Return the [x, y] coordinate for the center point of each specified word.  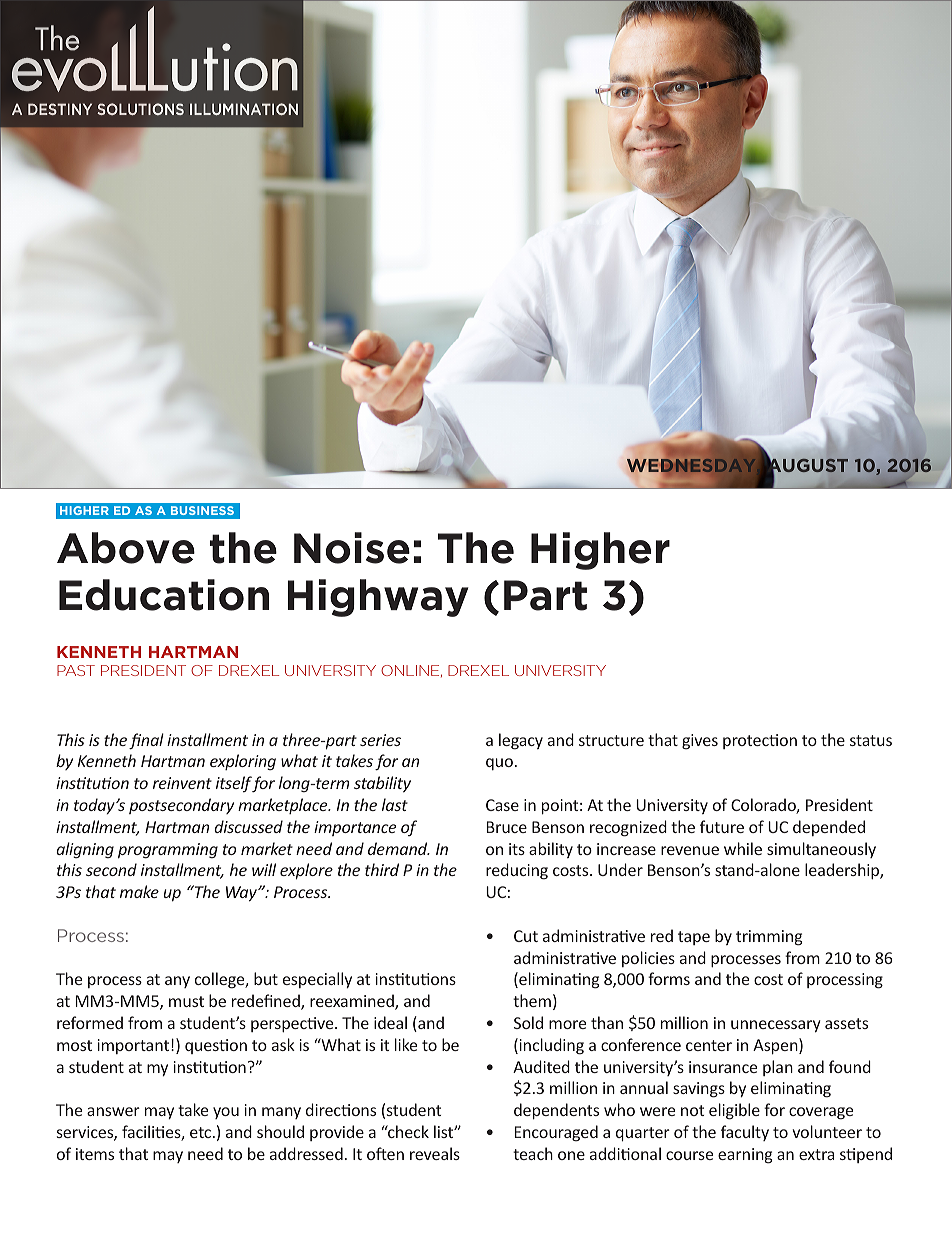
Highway [378, 598]
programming [168, 851]
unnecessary [776, 1026]
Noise [352, 548]
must [186, 1001]
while [743, 848]
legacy [521, 741]
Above [126, 548]
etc [202, 1132]
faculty [745, 1133]
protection [760, 741]
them [532, 1000]
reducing [517, 871]
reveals [435, 1153]
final [146, 741]
